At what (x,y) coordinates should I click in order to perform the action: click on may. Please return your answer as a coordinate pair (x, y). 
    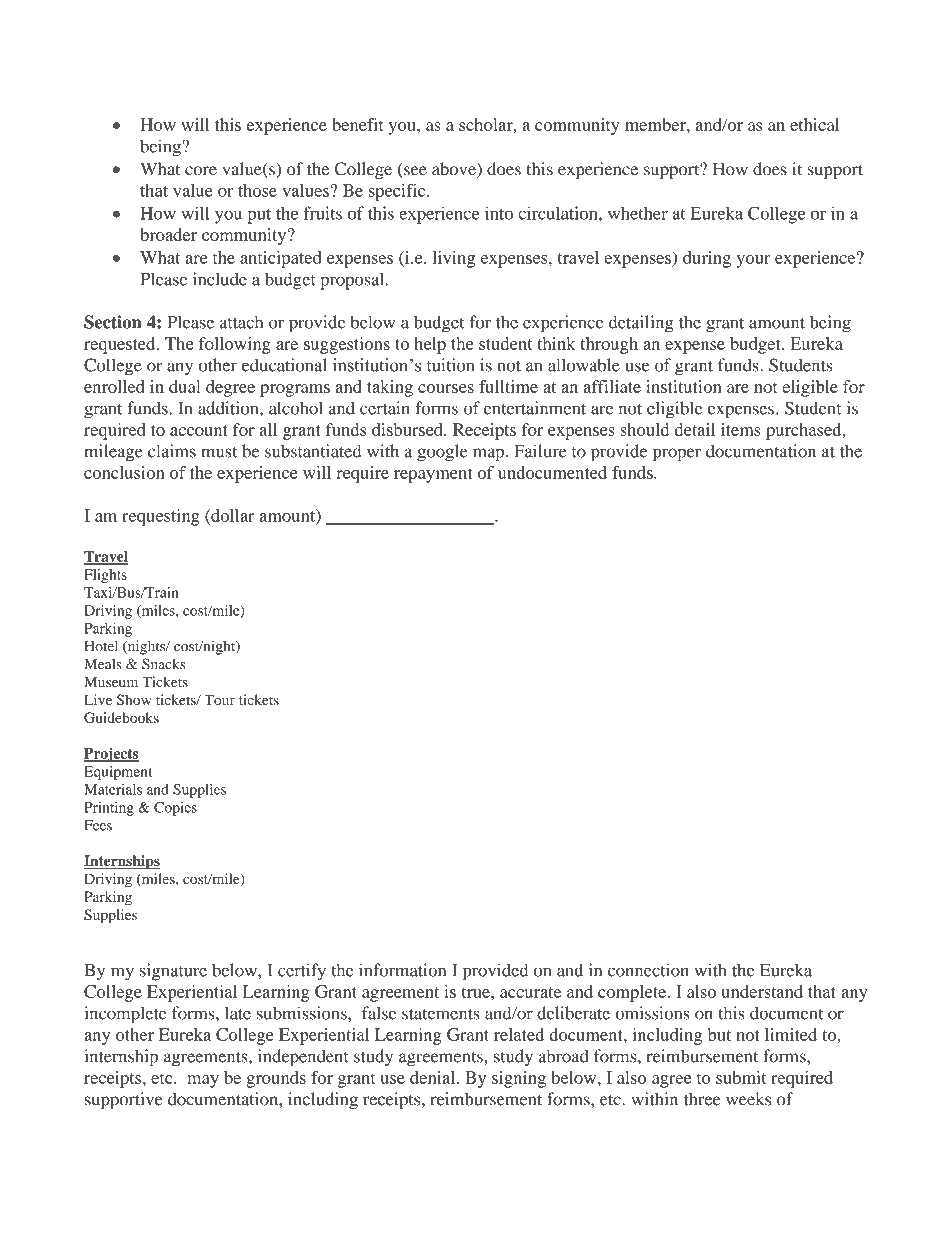
    Looking at the image, I should click on (203, 1081).
